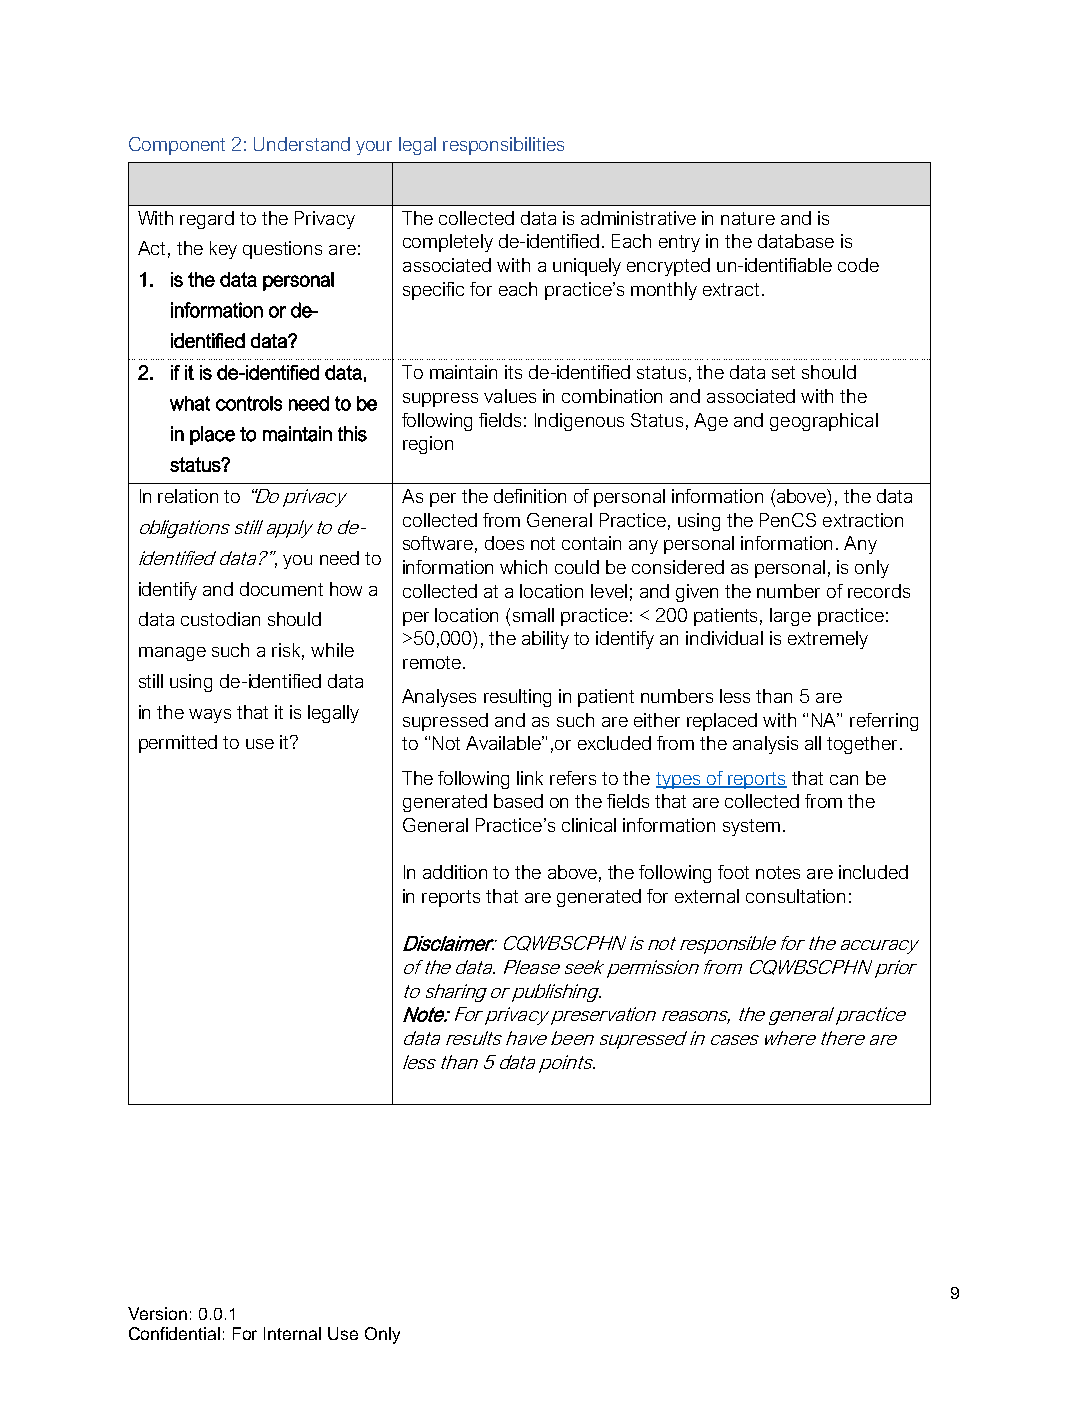 This image has width=1088, height=1408. What do you see at coordinates (748, 218) in the image?
I see `nature` at bounding box center [748, 218].
